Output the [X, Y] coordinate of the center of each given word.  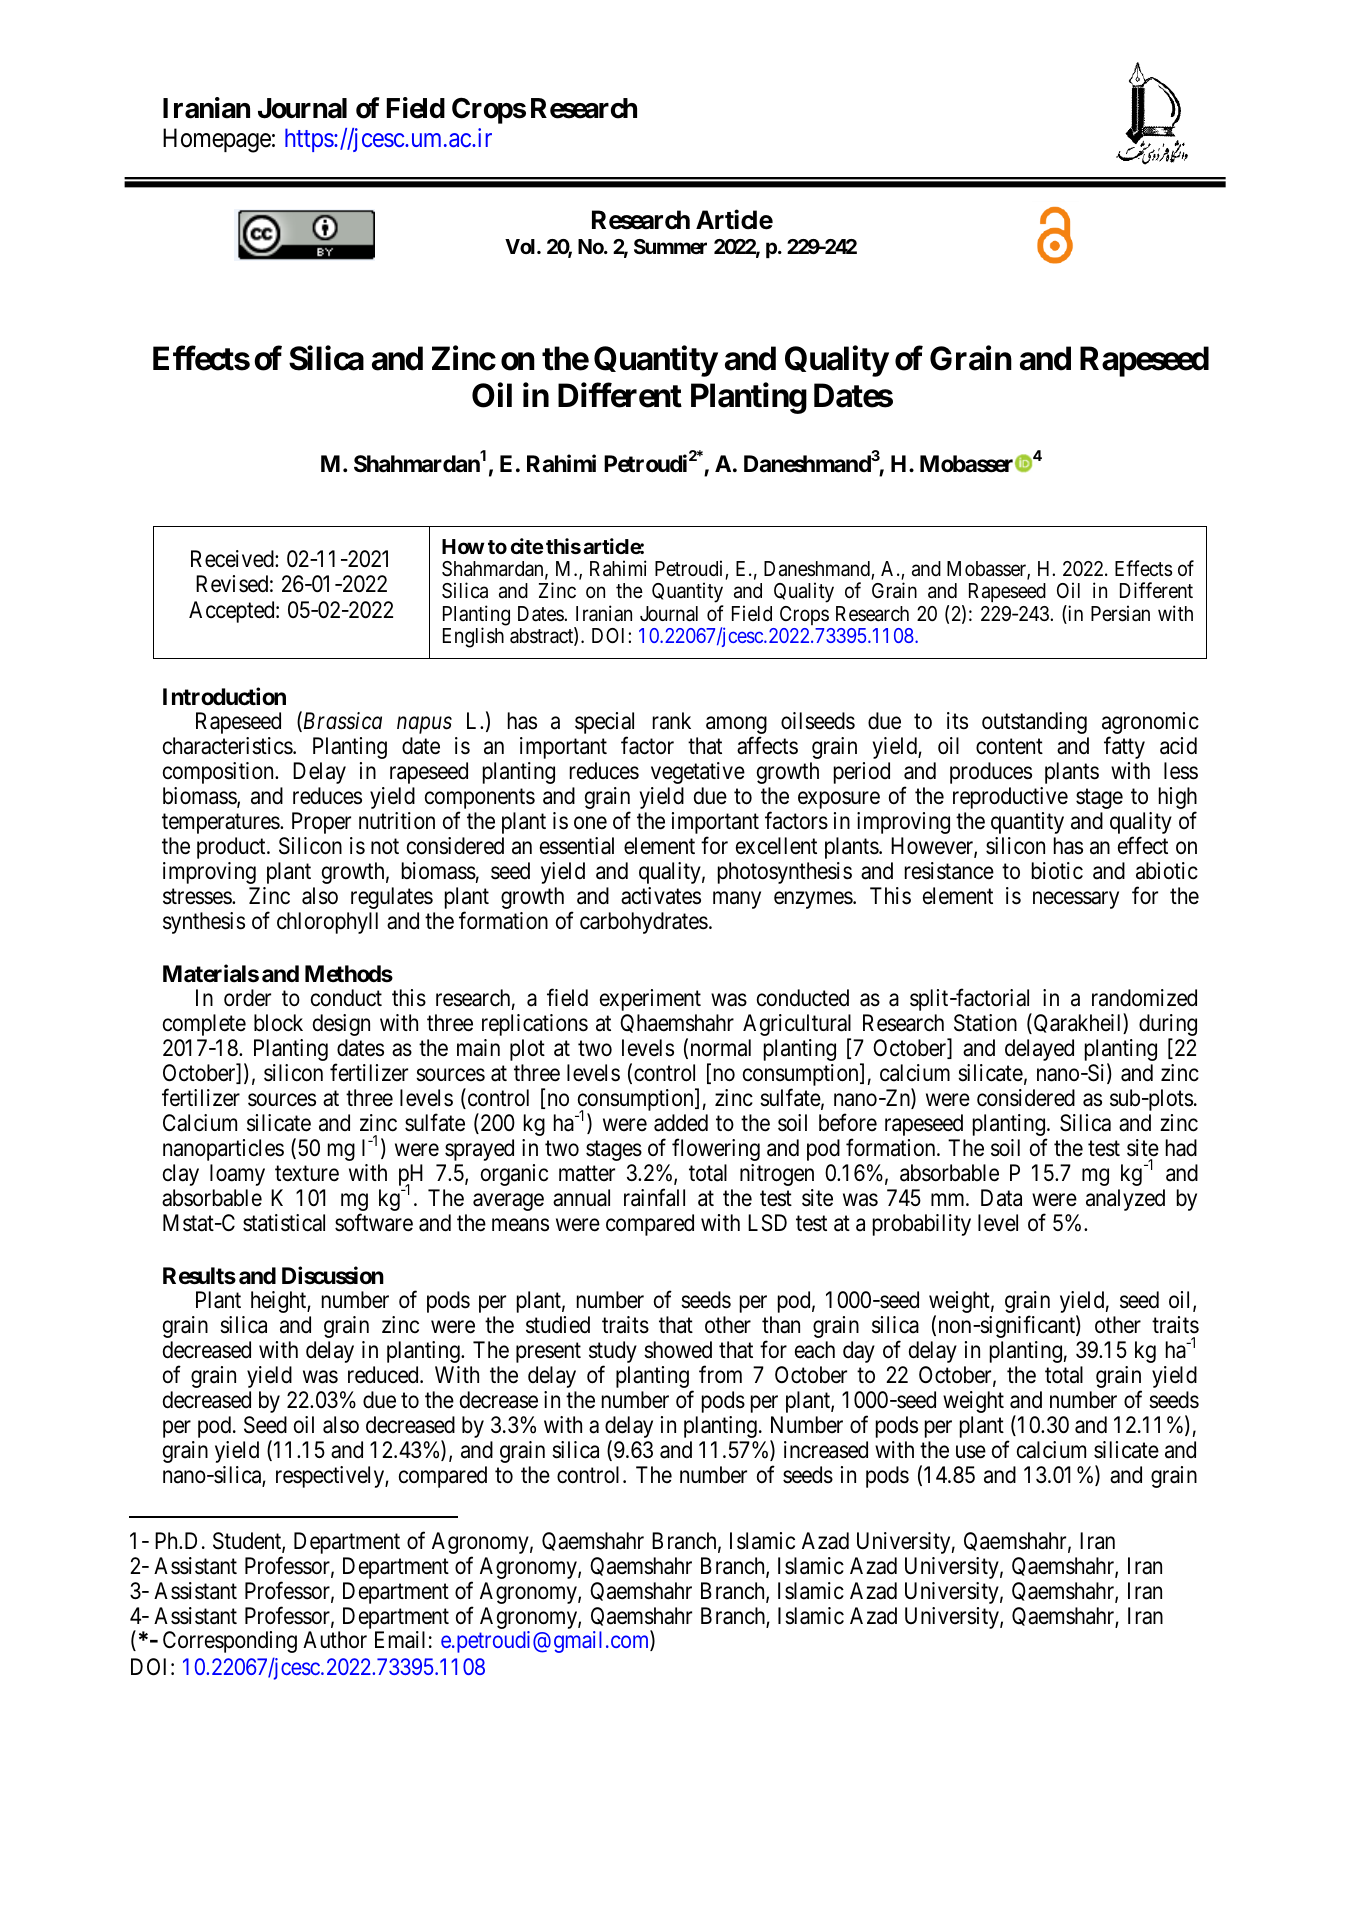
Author [335, 1639]
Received [233, 559]
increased [826, 1450]
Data [1001, 1198]
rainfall [654, 1197]
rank [672, 721]
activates [661, 896]
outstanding [1034, 723]
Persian [1120, 613]
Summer [670, 246]
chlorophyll [327, 923]
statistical [284, 1223]
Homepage [217, 141]
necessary [1076, 900]
